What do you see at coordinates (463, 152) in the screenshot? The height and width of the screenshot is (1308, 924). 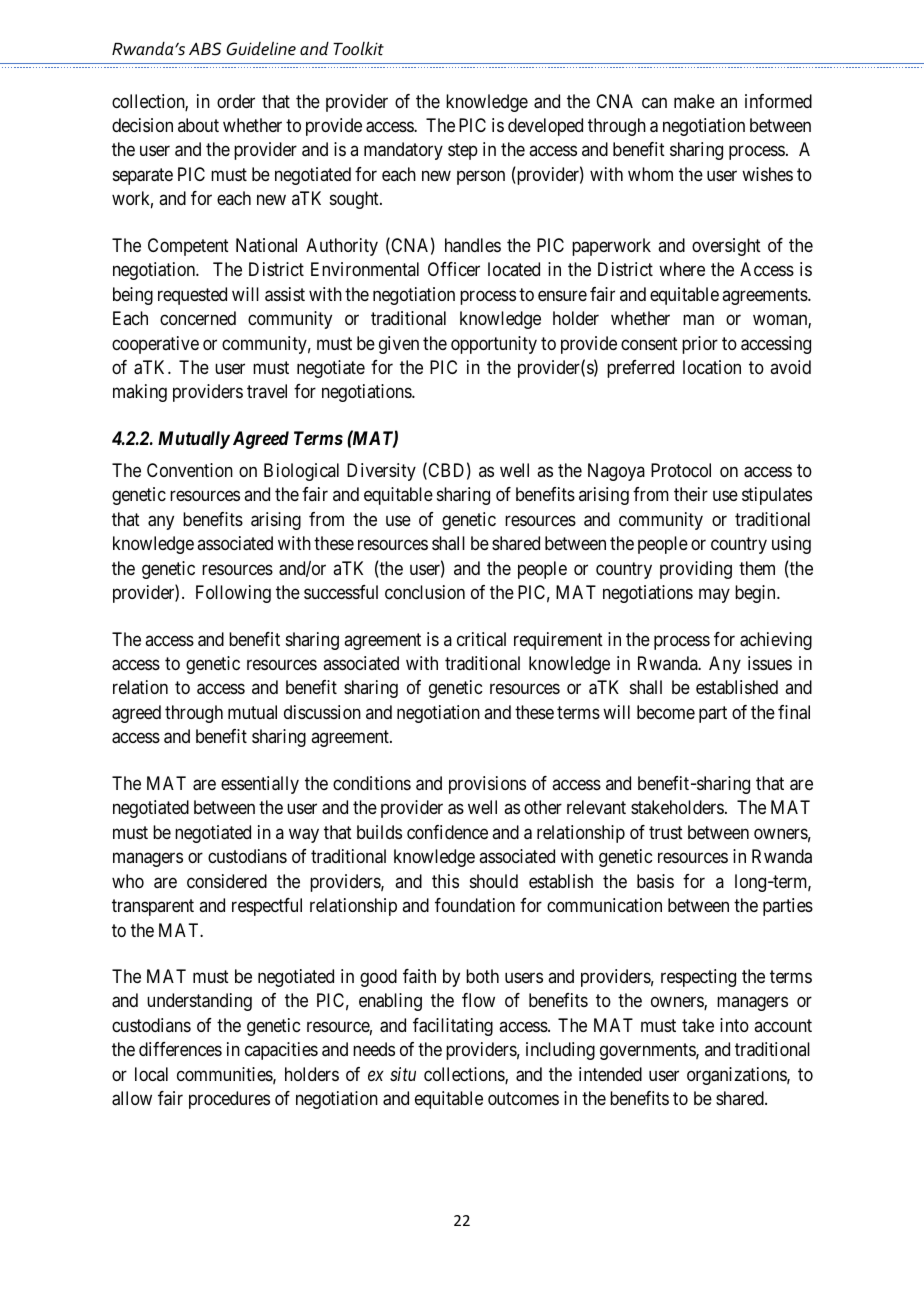 I see `step` at bounding box center [463, 152].
